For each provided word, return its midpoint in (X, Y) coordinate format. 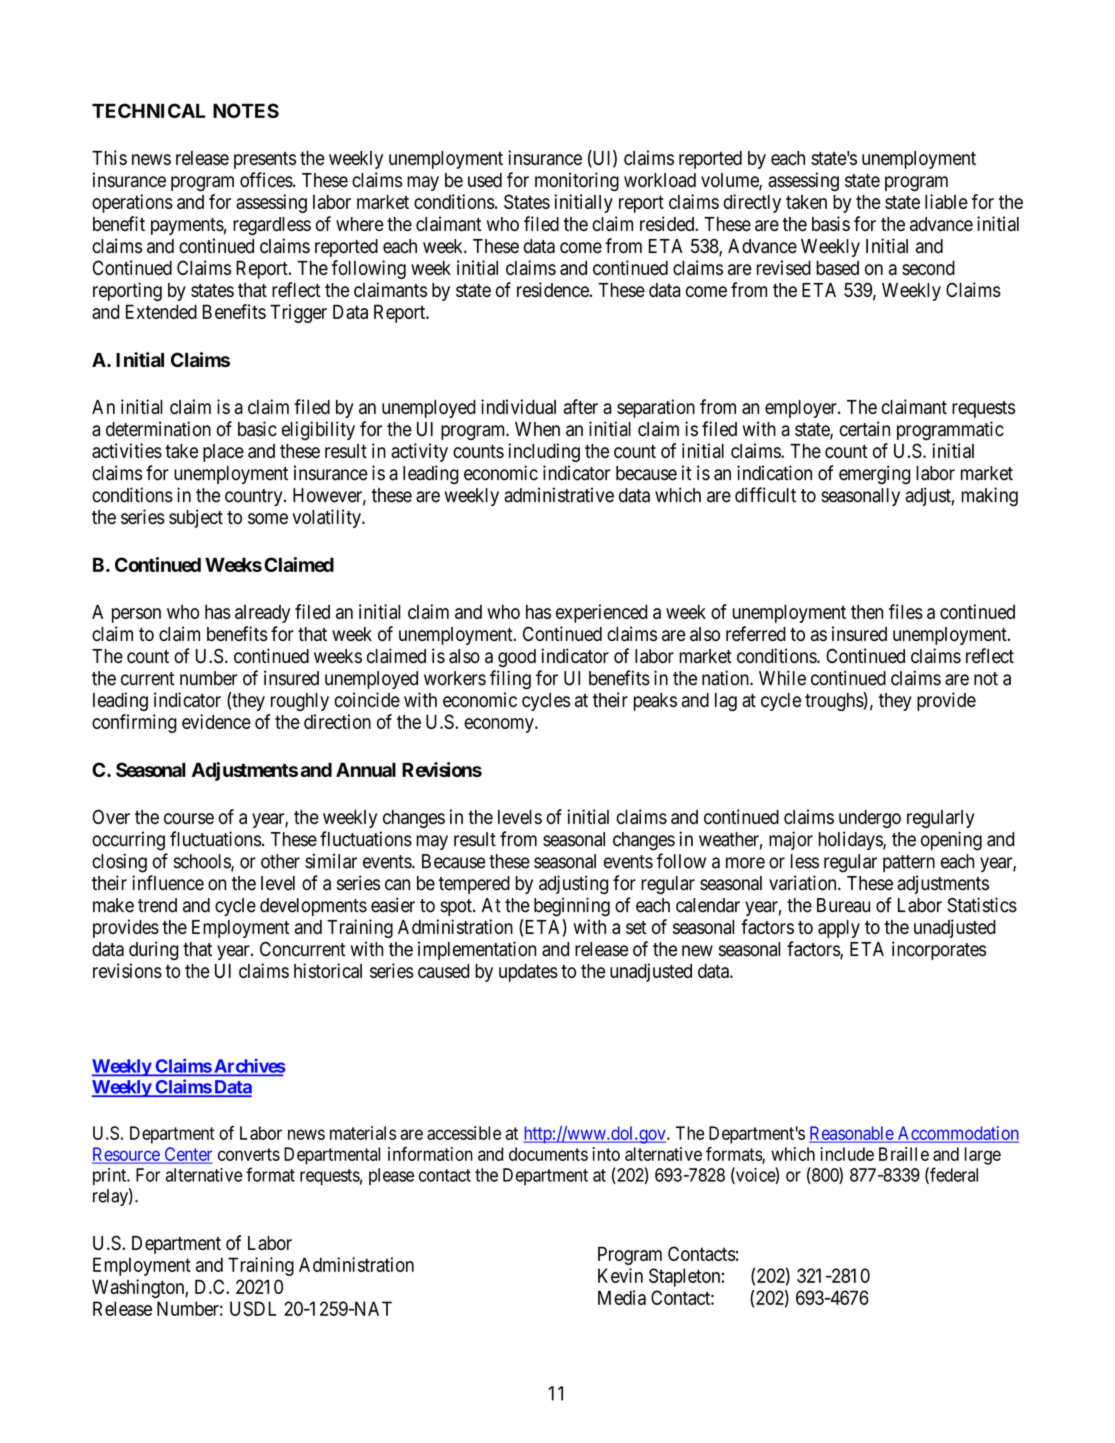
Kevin (620, 1275)
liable (946, 201)
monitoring (577, 181)
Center (187, 1155)
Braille (904, 1154)
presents (265, 160)
